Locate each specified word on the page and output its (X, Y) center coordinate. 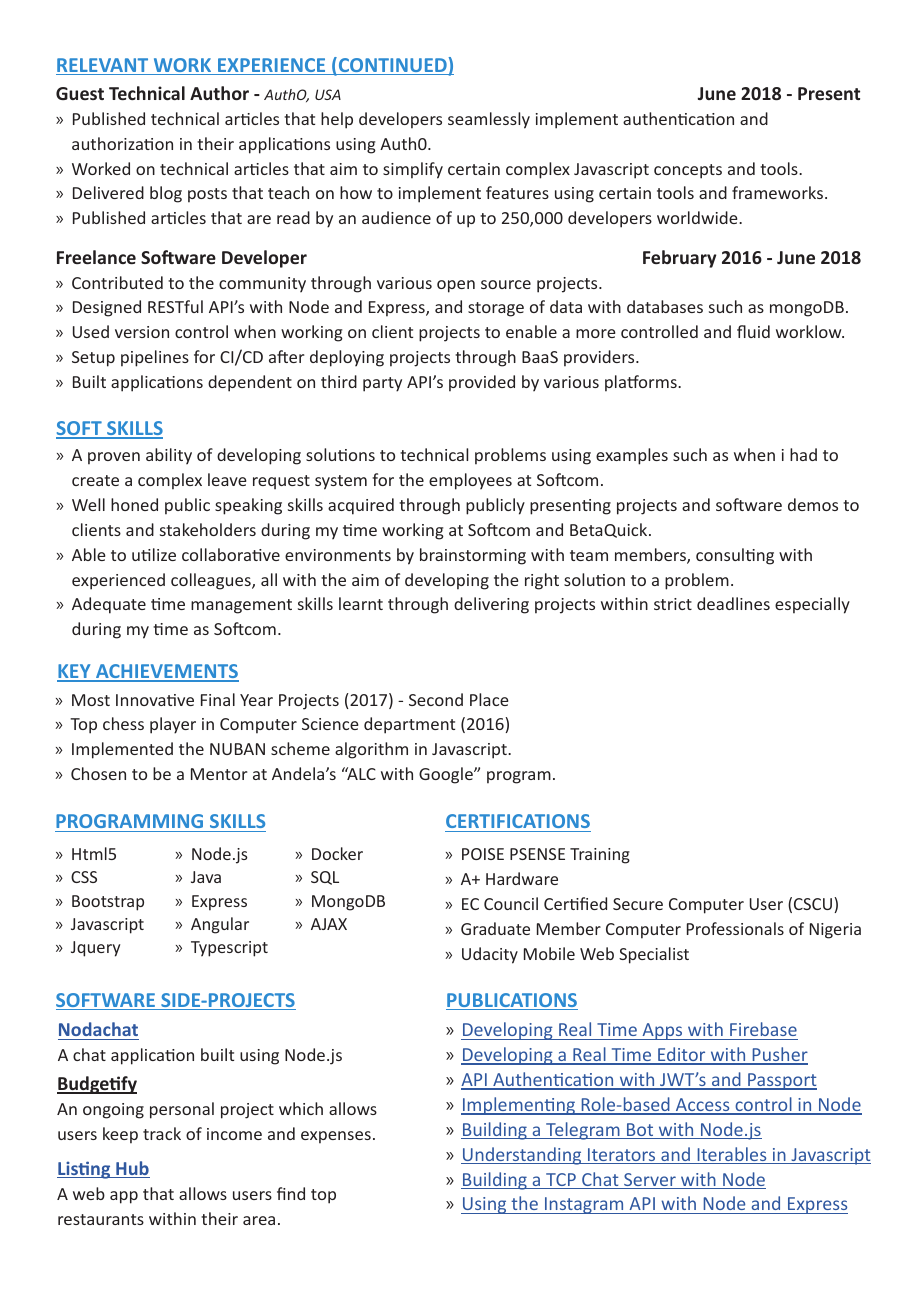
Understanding (522, 1156)
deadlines (733, 603)
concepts (688, 171)
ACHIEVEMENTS (166, 672)
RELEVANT (103, 66)
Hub (132, 1169)
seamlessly (489, 120)
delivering (491, 605)
